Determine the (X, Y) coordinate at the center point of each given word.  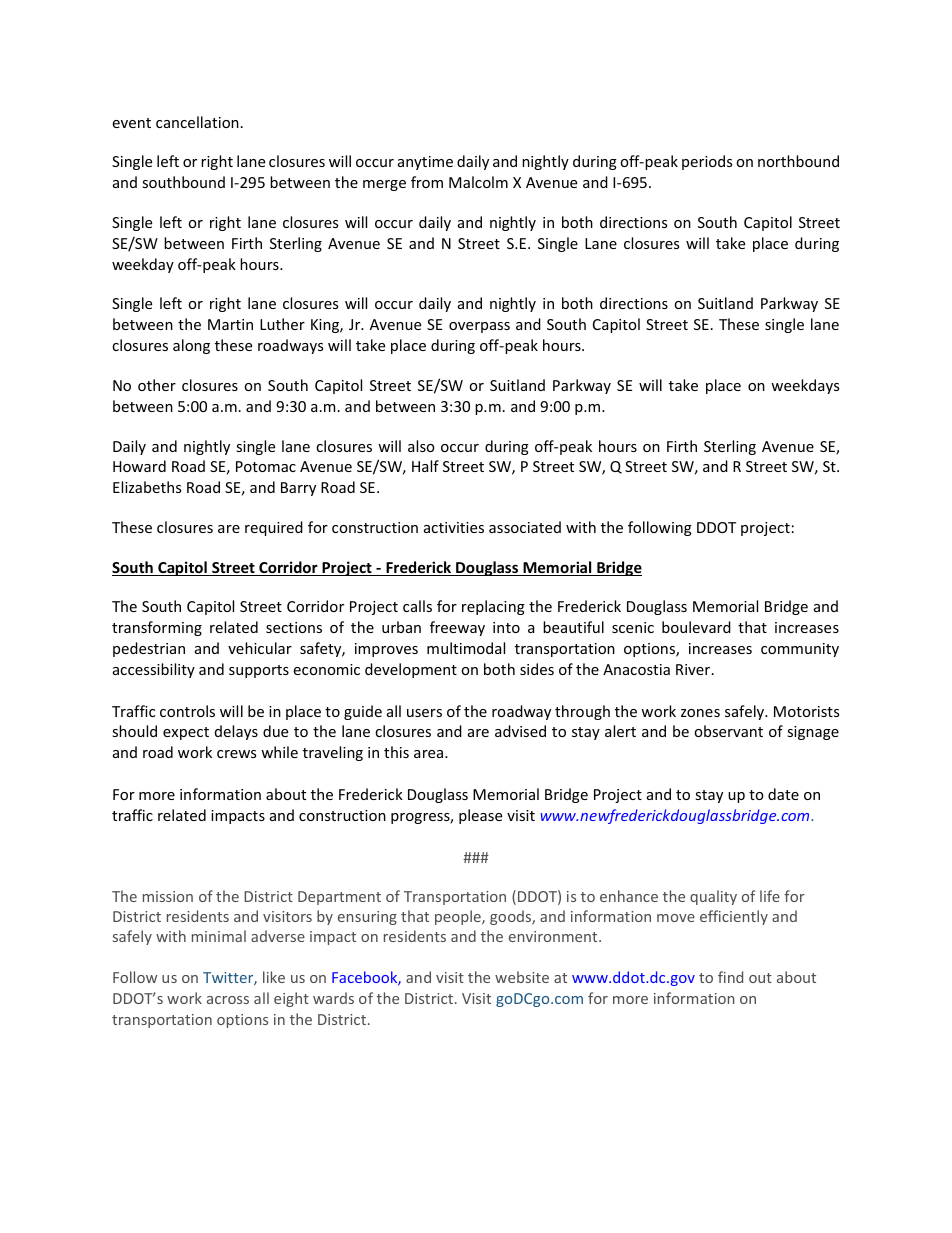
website (522, 977)
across (228, 1000)
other (157, 385)
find (730, 977)
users (424, 713)
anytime (425, 163)
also (421, 446)
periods (707, 162)
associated (525, 527)
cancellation (197, 122)
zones (700, 713)
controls (187, 711)
